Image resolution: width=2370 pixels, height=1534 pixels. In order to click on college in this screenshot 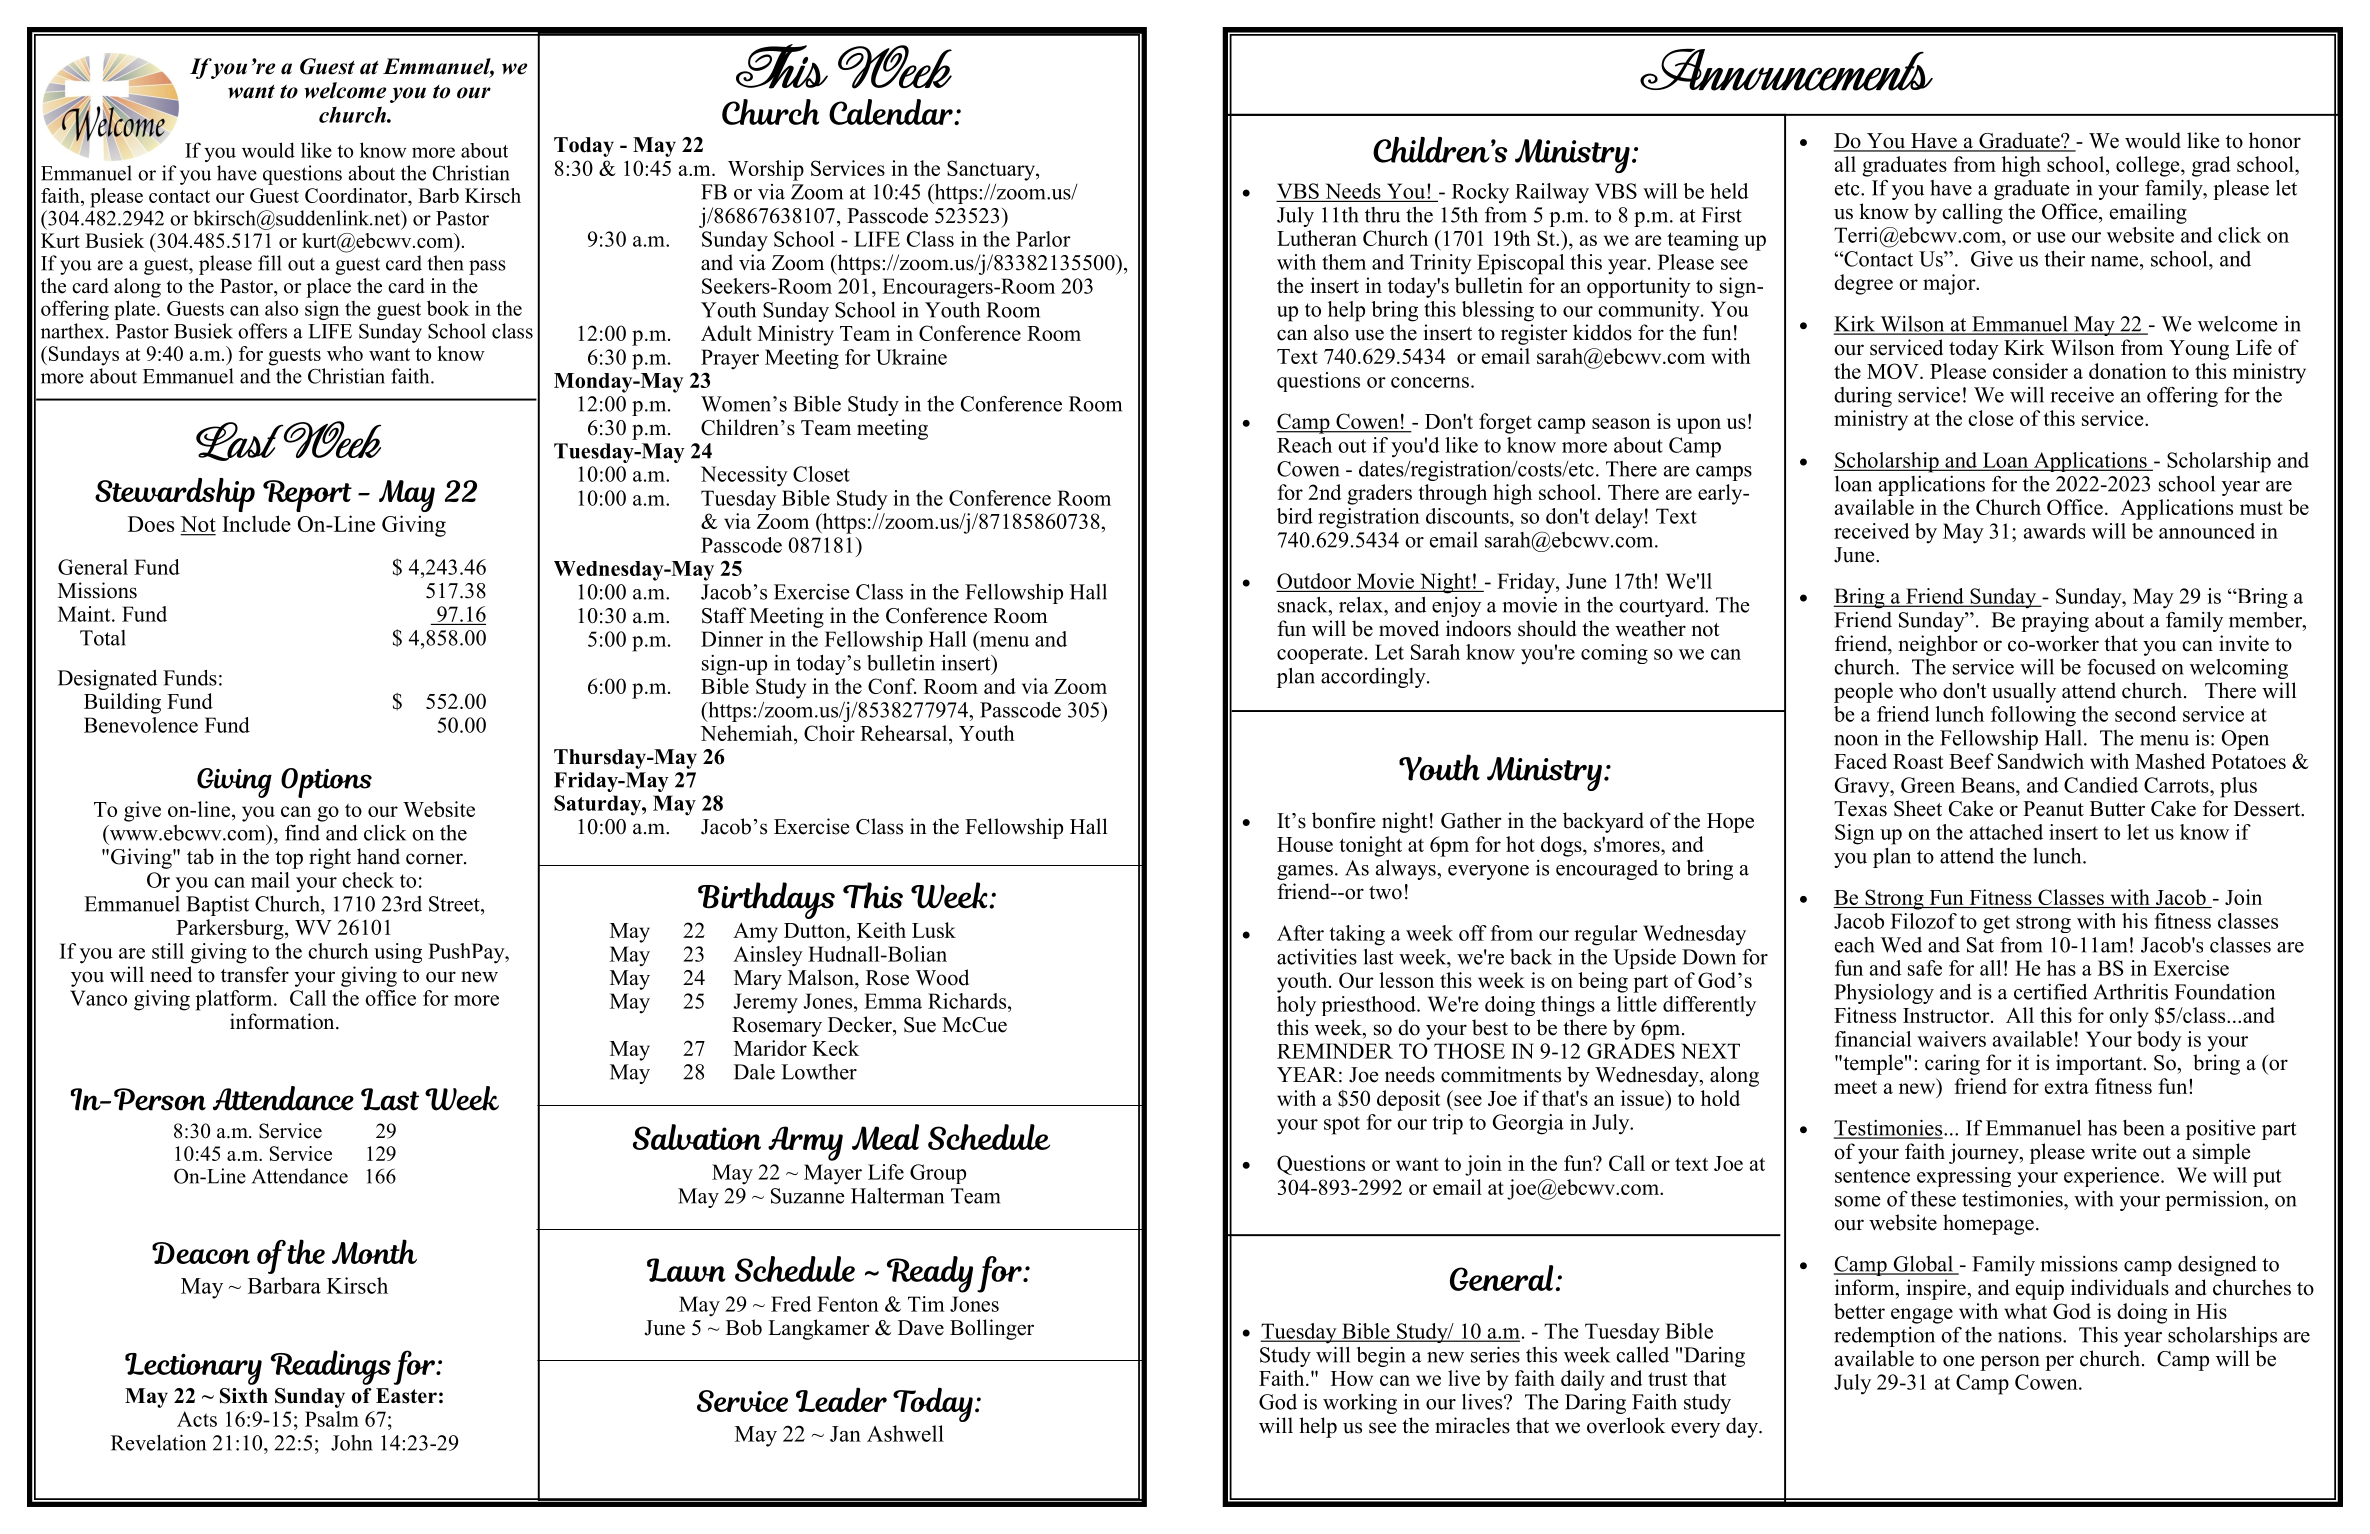, I will do `click(2149, 166)`.
